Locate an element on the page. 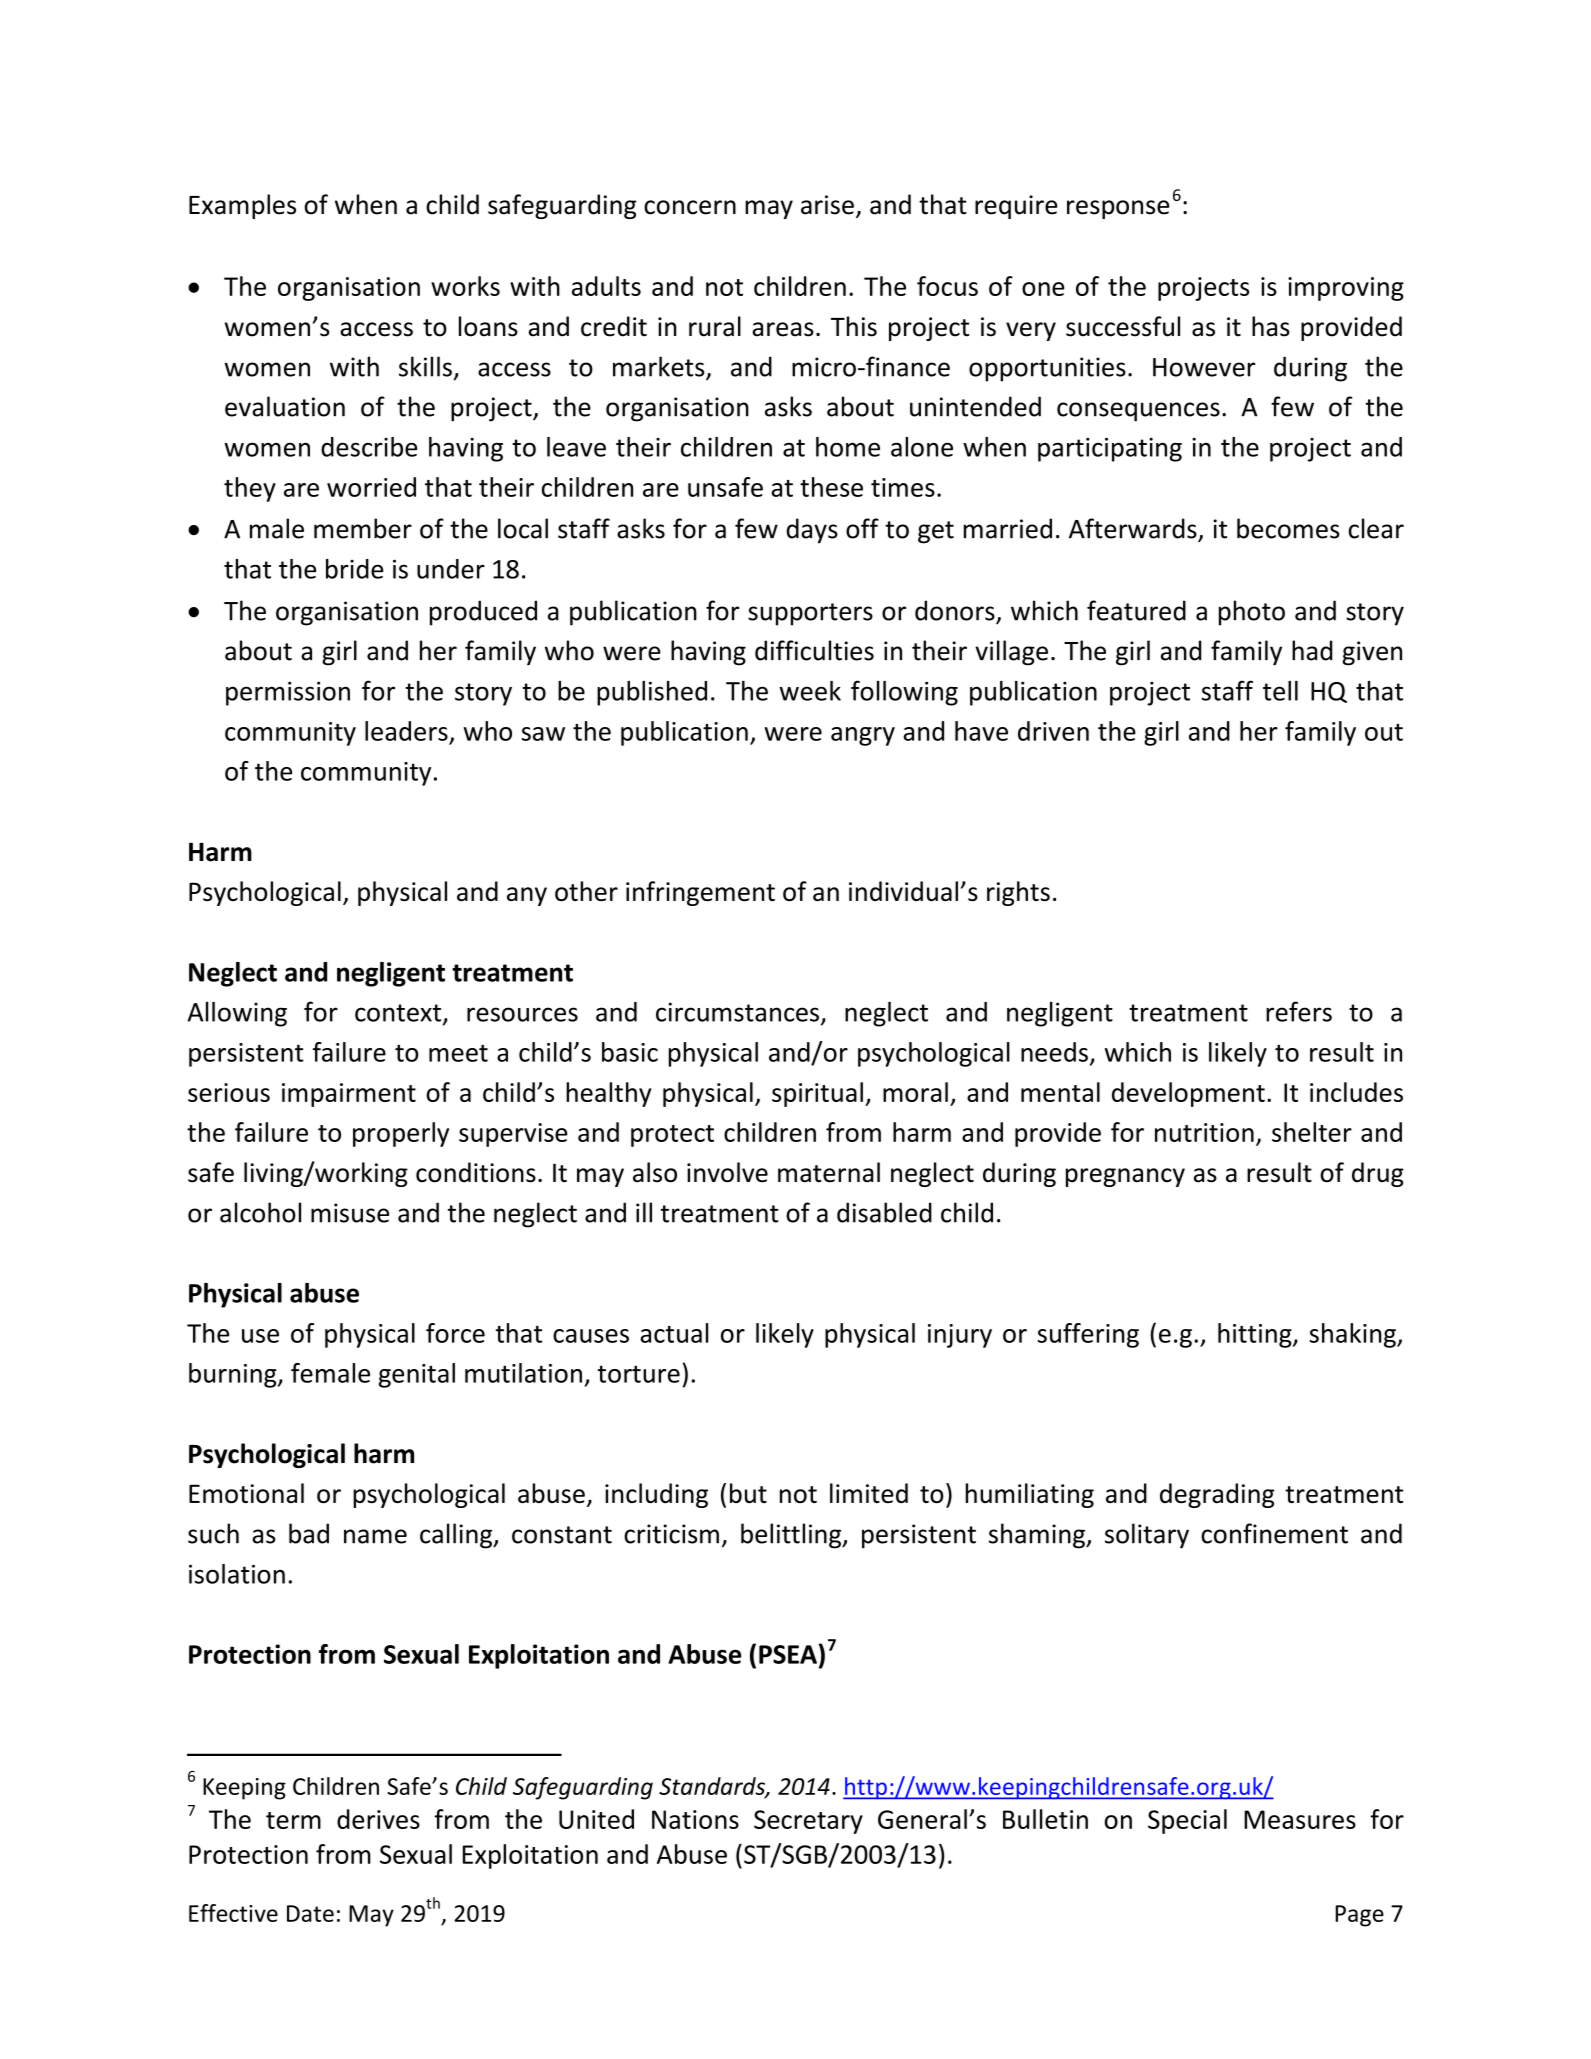 Image resolution: width=1591 pixels, height=2059 pixels. Secretary is located at coordinates (808, 1822).
